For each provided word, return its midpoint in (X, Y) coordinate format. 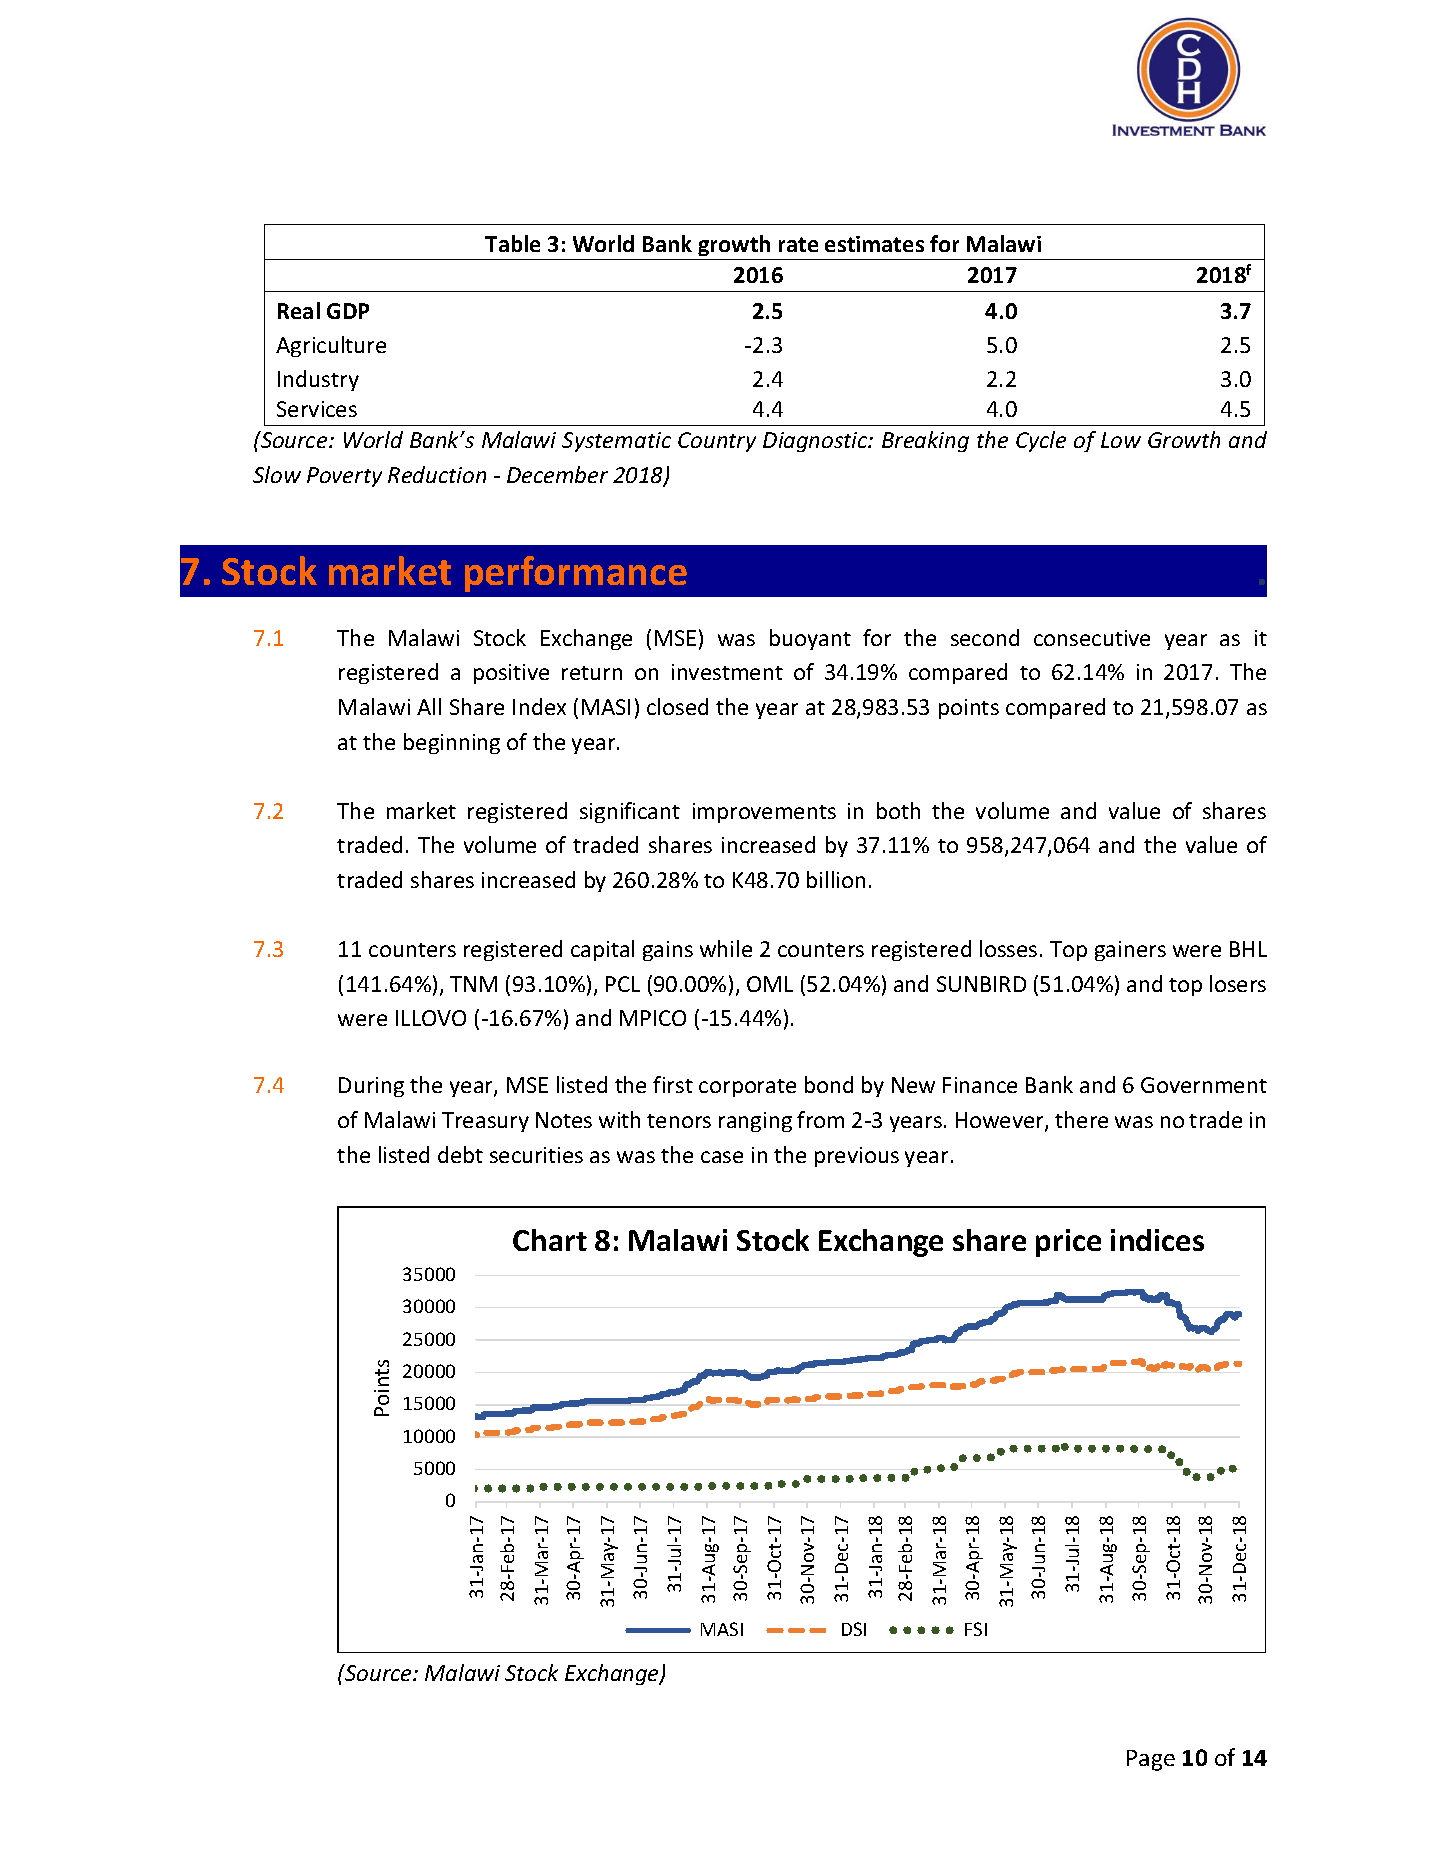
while (726, 948)
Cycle (1041, 441)
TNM (473, 984)
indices (1157, 1240)
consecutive (1092, 638)
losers (1238, 983)
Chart (550, 1240)
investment (727, 672)
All (429, 706)
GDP (348, 311)
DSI (854, 1629)
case (722, 1157)
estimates (874, 244)
